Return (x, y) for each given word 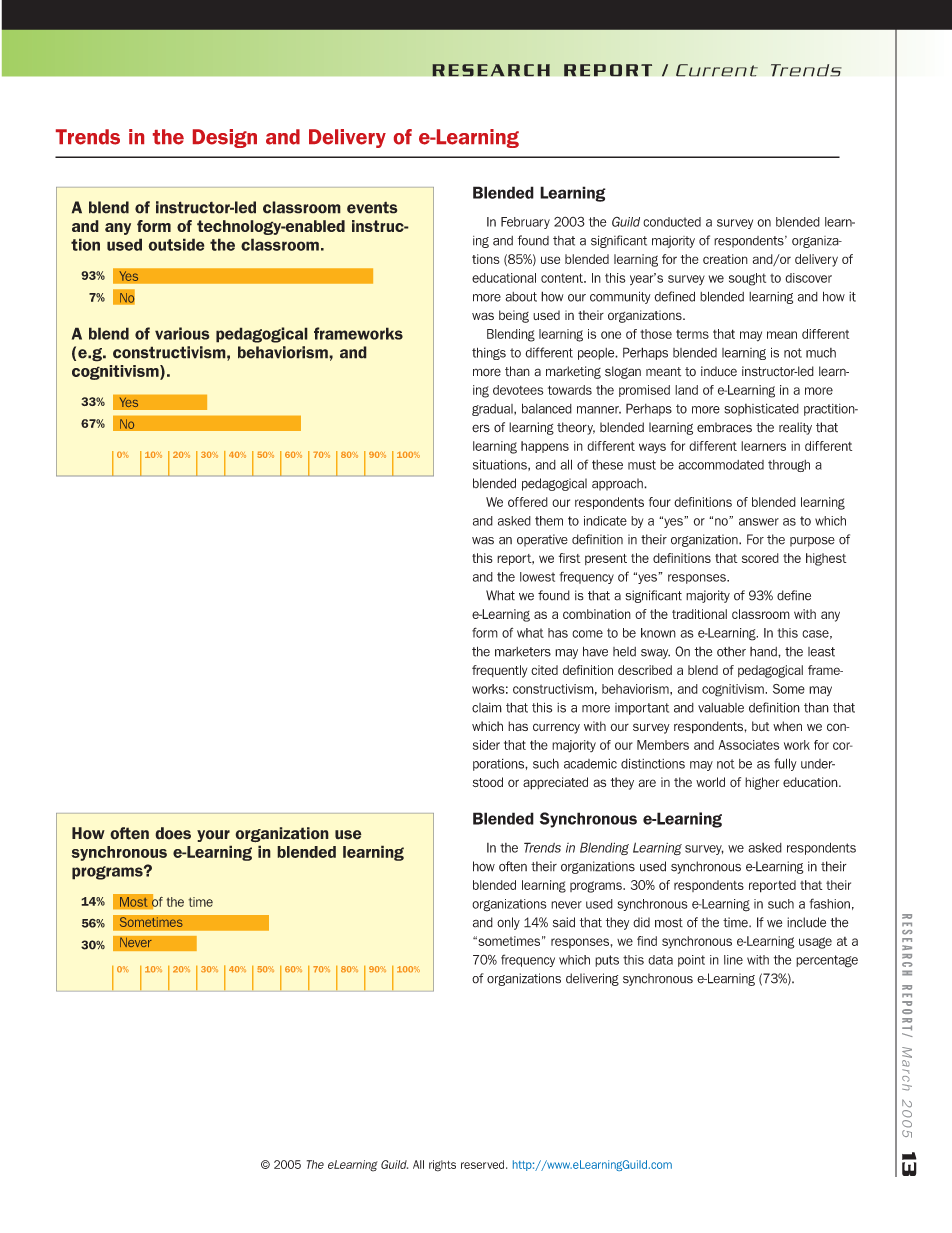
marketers (523, 652)
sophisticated (761, 409)
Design (225, 138)
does (173, 833)
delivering (592, 979)
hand (764, 652)
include (806, 922)
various (182, 333)
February (525, 223)
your (213, 836)
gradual (493, 410)
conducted (672, 222)
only (508, 923)
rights (442, 1166)
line (733, 960)
